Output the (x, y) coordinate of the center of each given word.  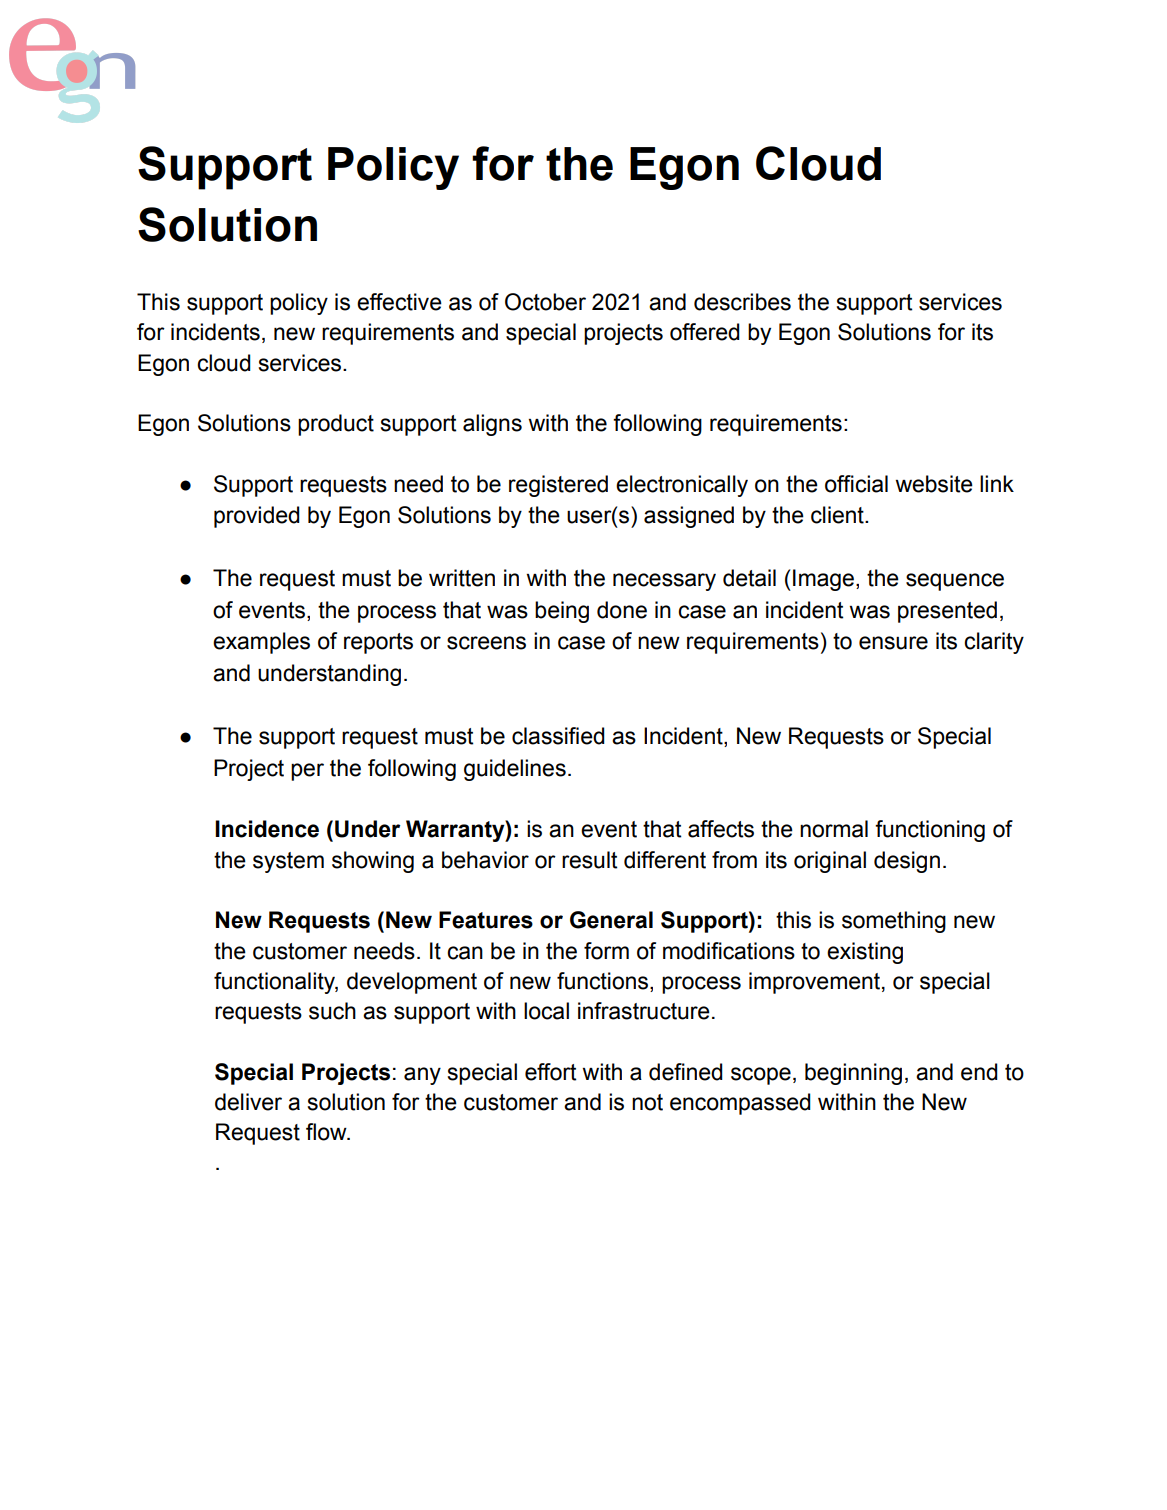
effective (399, 302)
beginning (853, 1074)
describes (742, 302)
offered (705, 332)
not (647, 1102)
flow (327, 1132)
